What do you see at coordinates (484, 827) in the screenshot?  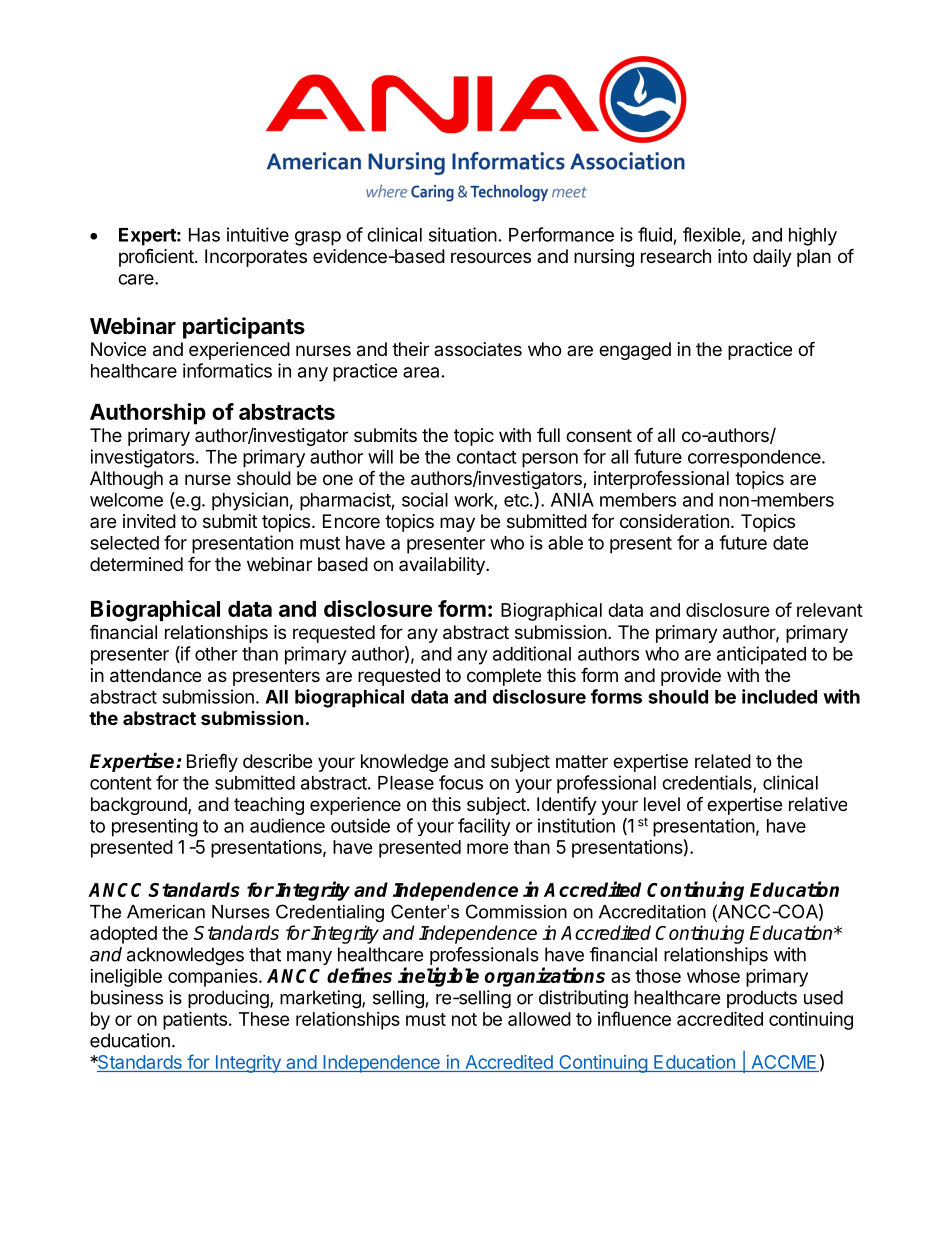 I see `facility` at bounding box center [484, 827].
